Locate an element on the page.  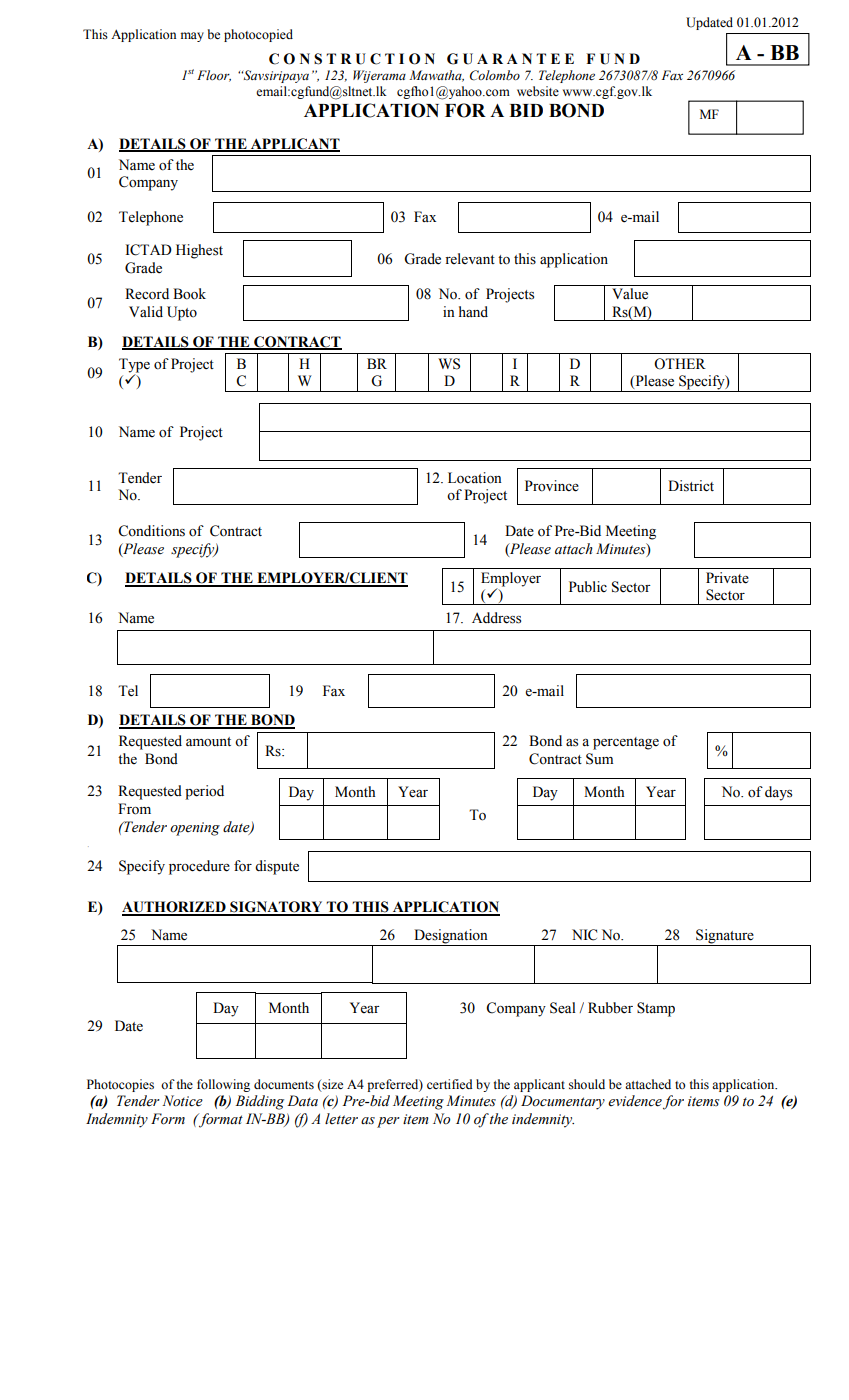
Location is located at coordinates (475, 478).
